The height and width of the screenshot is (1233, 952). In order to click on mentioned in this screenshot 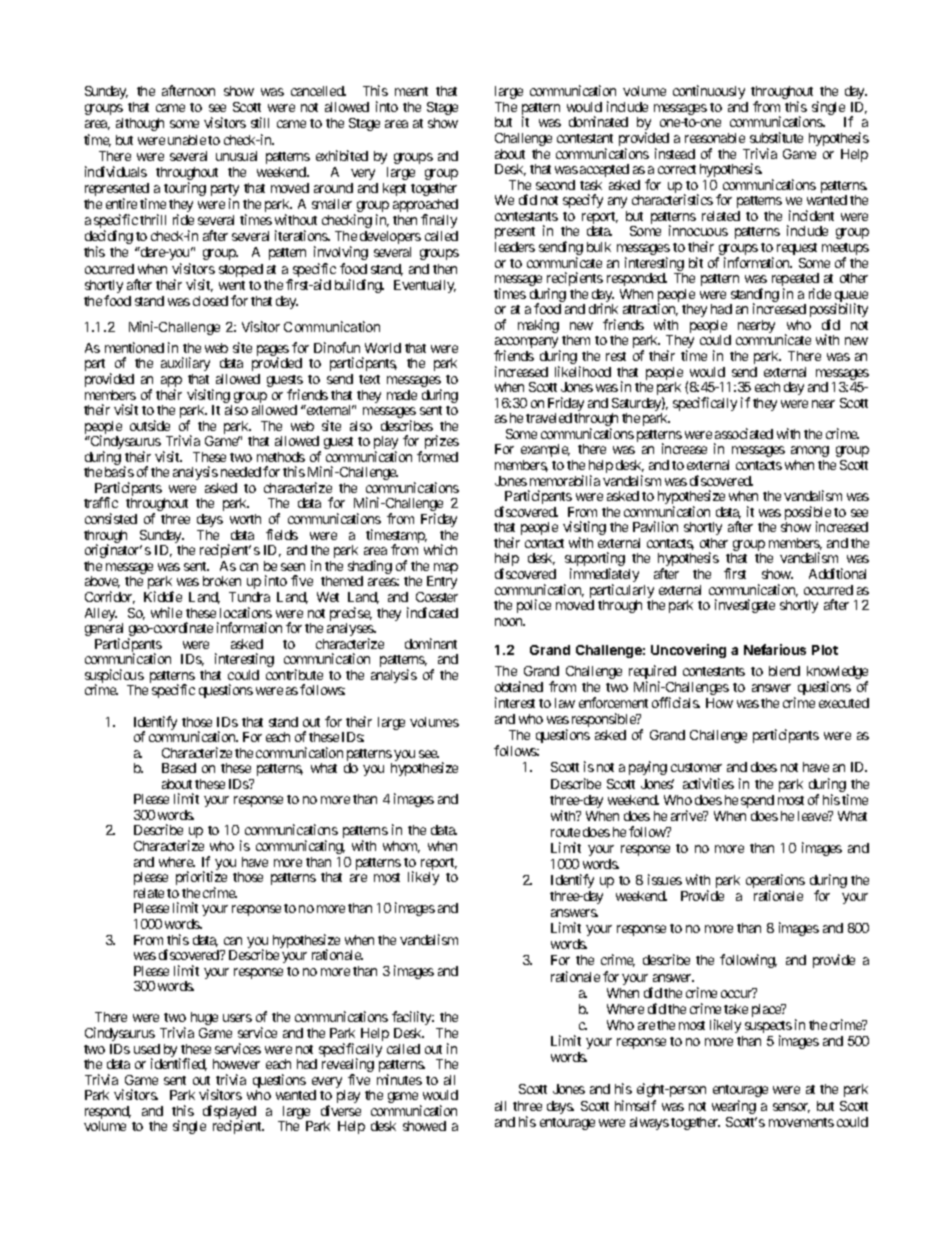, I will do `click(134, 347)`.
